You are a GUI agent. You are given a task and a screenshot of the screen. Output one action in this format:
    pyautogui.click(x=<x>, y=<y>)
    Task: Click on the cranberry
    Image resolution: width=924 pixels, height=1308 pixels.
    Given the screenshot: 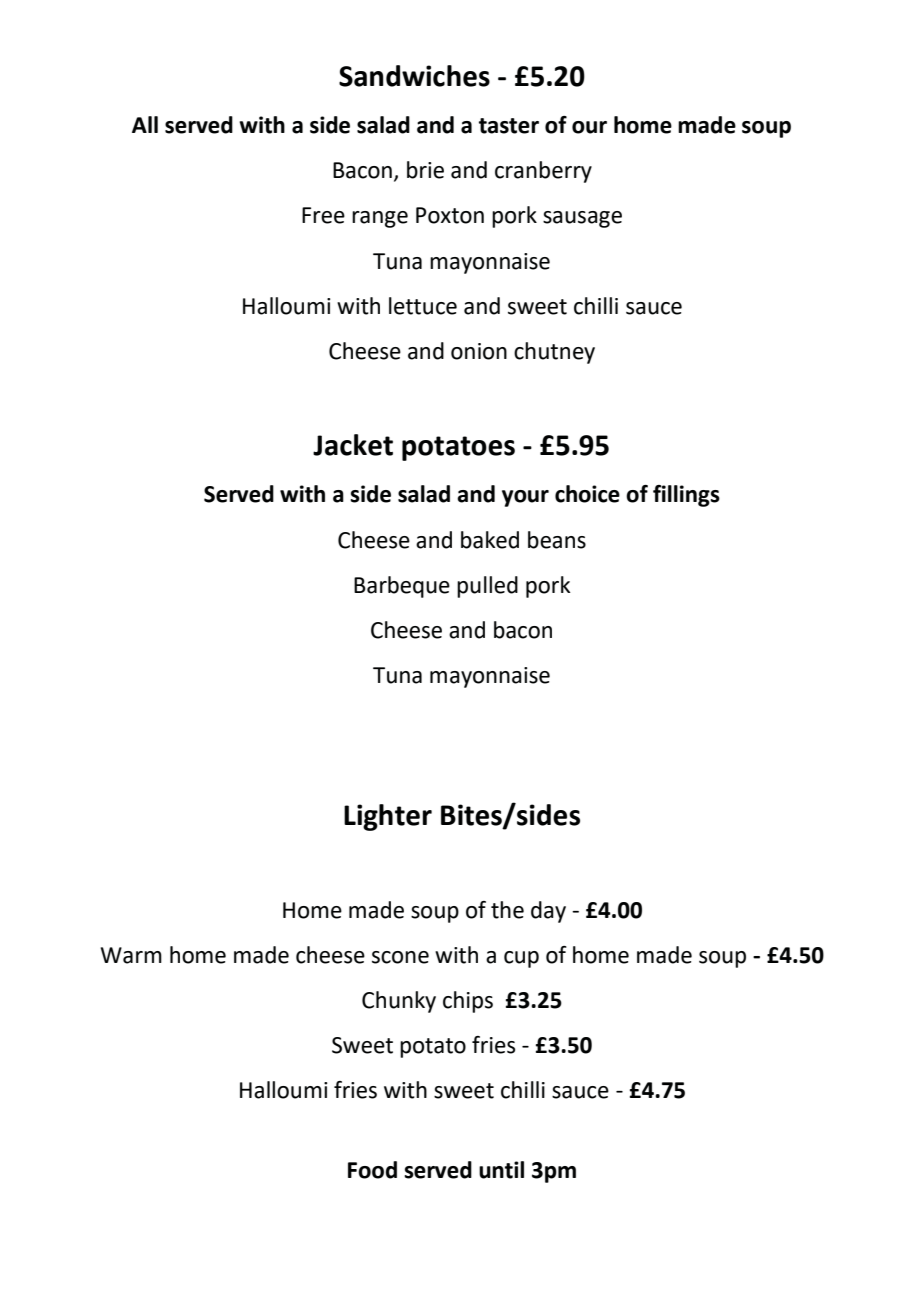 What is the action you would take?
    pyautogui.click(x=543, y=172)
